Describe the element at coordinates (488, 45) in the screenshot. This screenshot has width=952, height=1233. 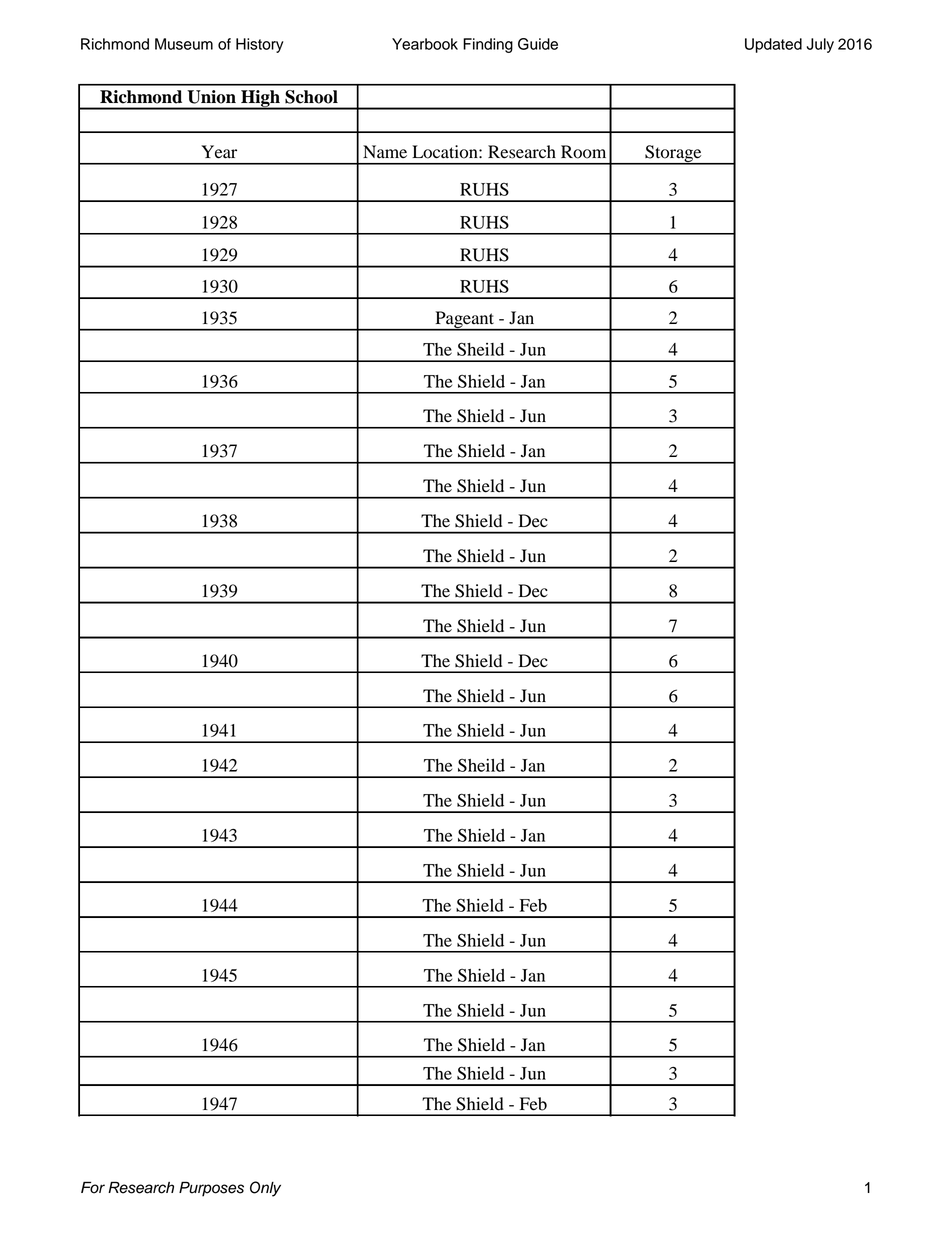
I see `Finding` at that location.
